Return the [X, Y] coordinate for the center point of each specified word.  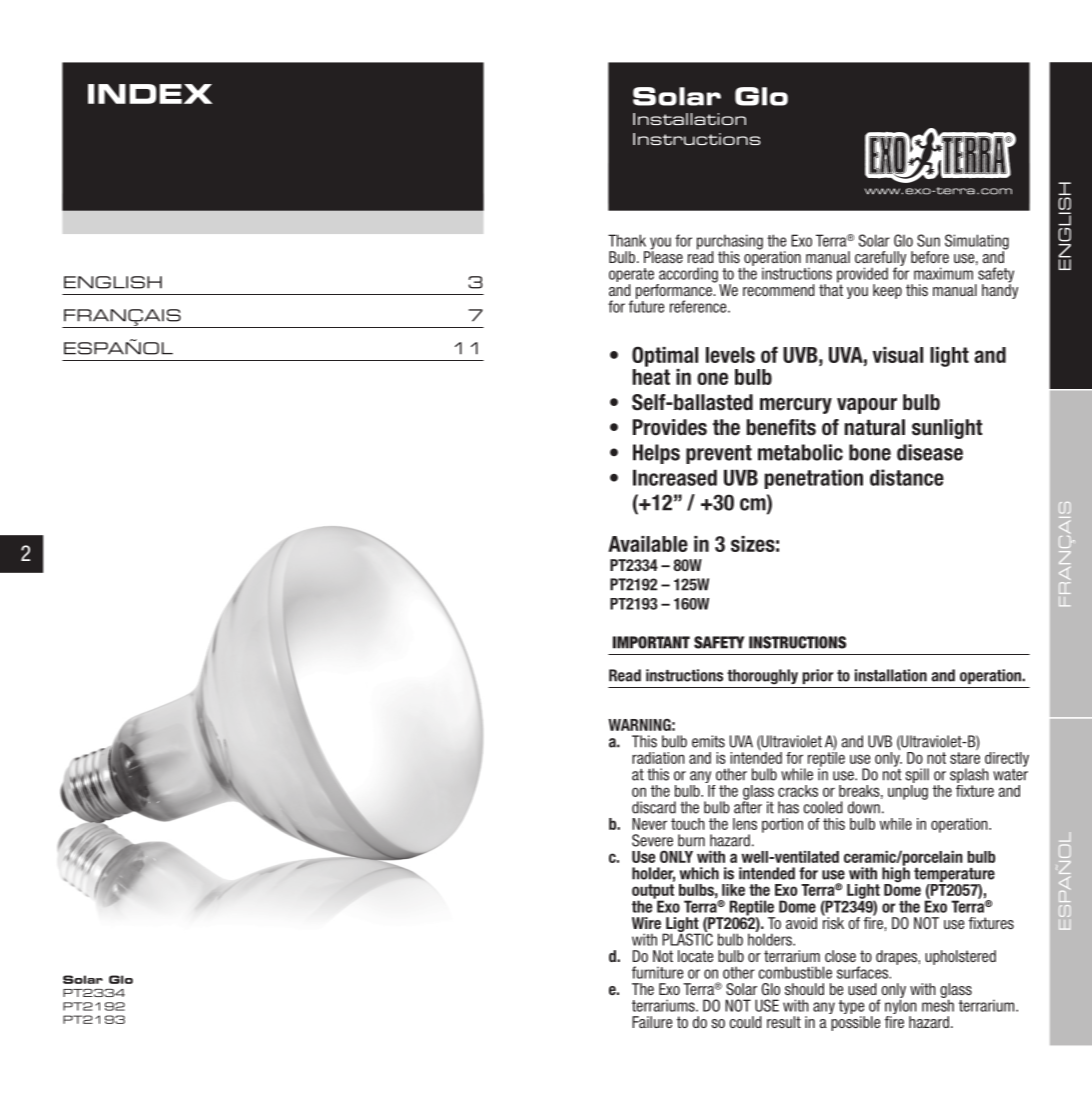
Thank [627, 240]
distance [907, 477]
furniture [657, 972]
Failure [652, 1022]
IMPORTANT [651, 642]
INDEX [150, 94]
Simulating [977, 243]
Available [648, 544]
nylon [901, 1007]
